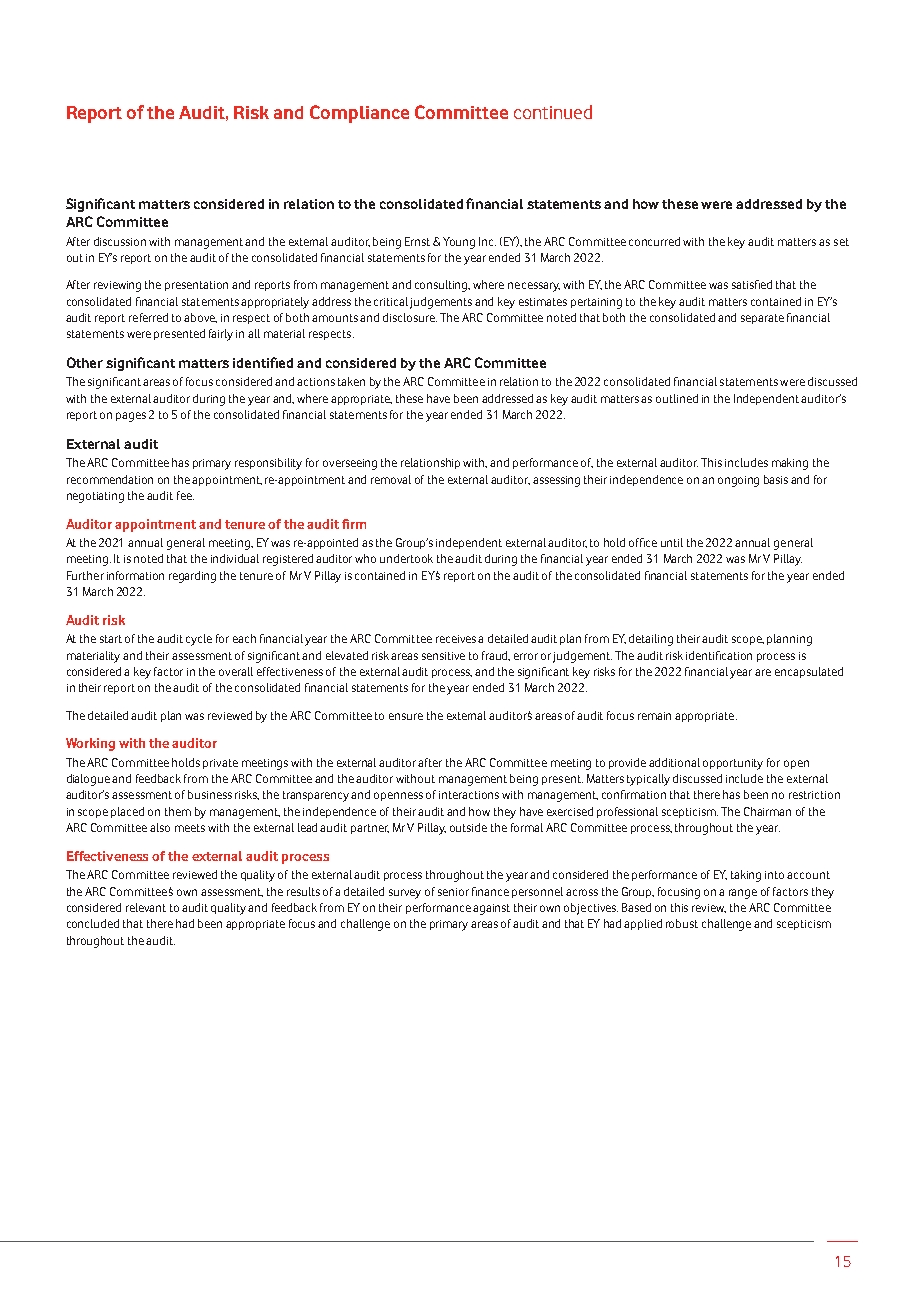  What do you see at coordinates (199, 640) in the screenshot?
I see `cycle` at bounding box center [199, 640].
